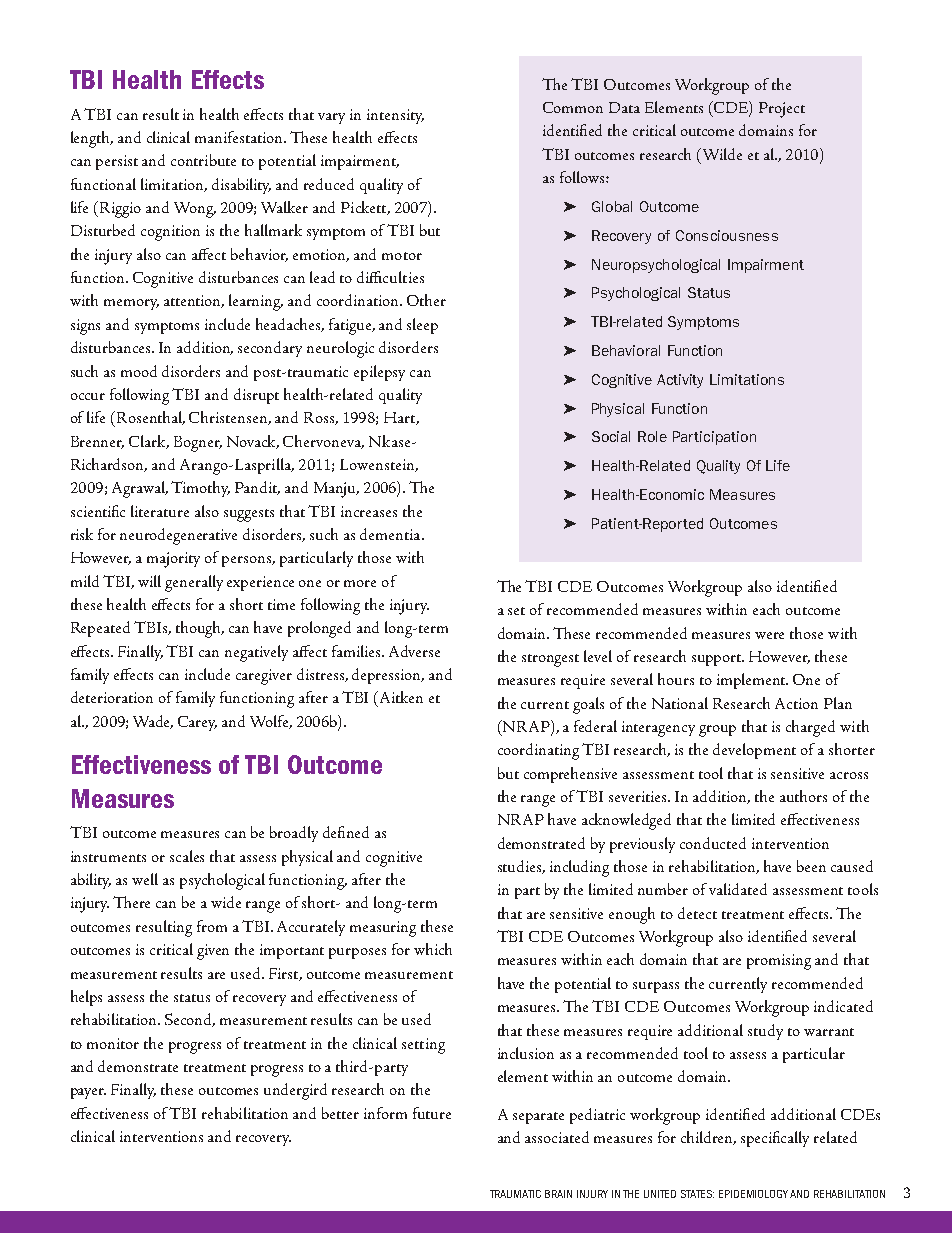 The height and width of the screenshot is (1233, 952). What do you see at coordinates (131, 902) in the screenshot?
I see `There` at bounding box center [131, 902].
